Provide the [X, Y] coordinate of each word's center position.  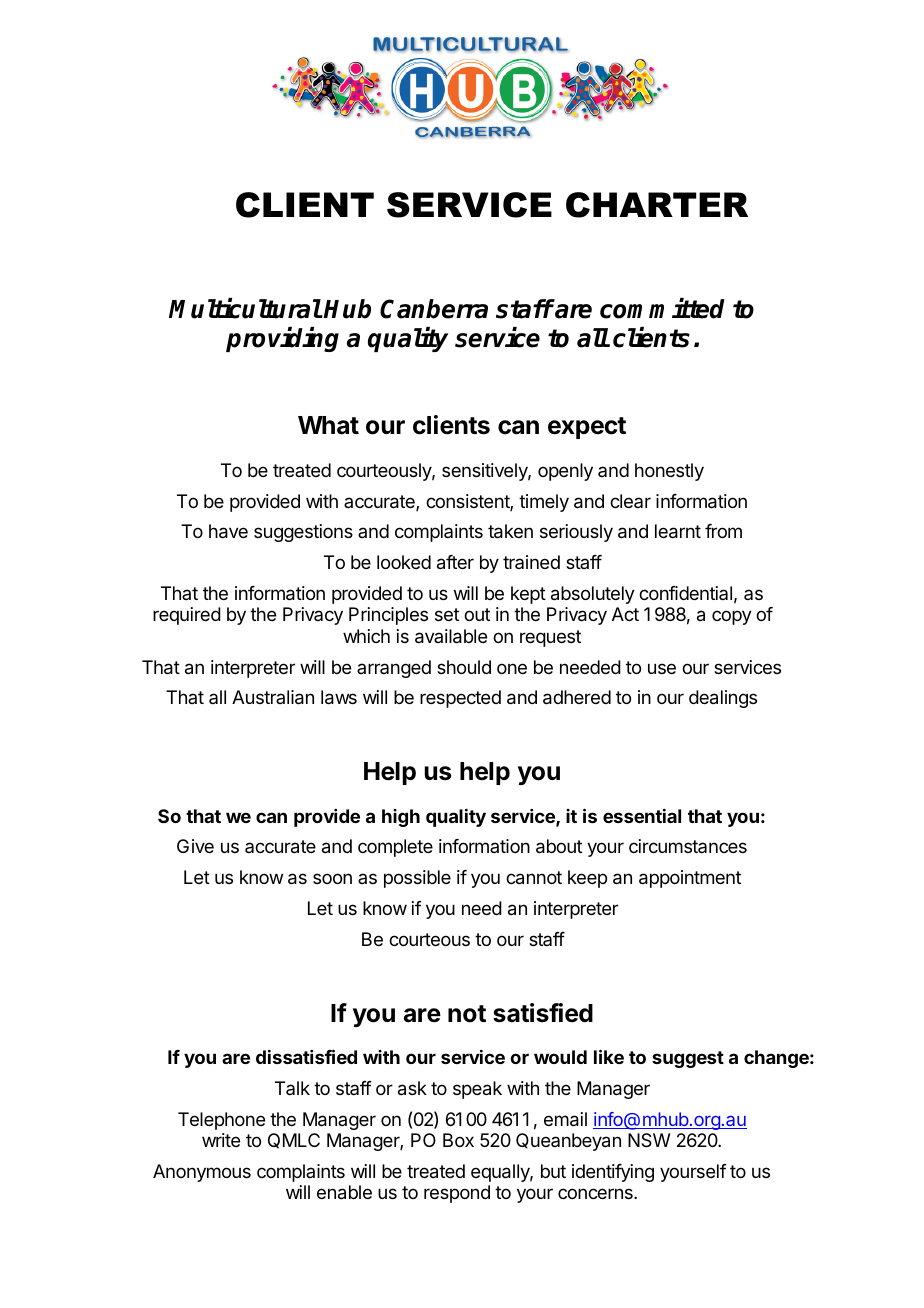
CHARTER [657, 205]
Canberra [434, 309]
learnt [678, 531]
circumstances [688, 846]
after [455, 562]
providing [282, 339]
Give [195, 846]
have [228, 531]
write [221, 1140]
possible [417, 879]
